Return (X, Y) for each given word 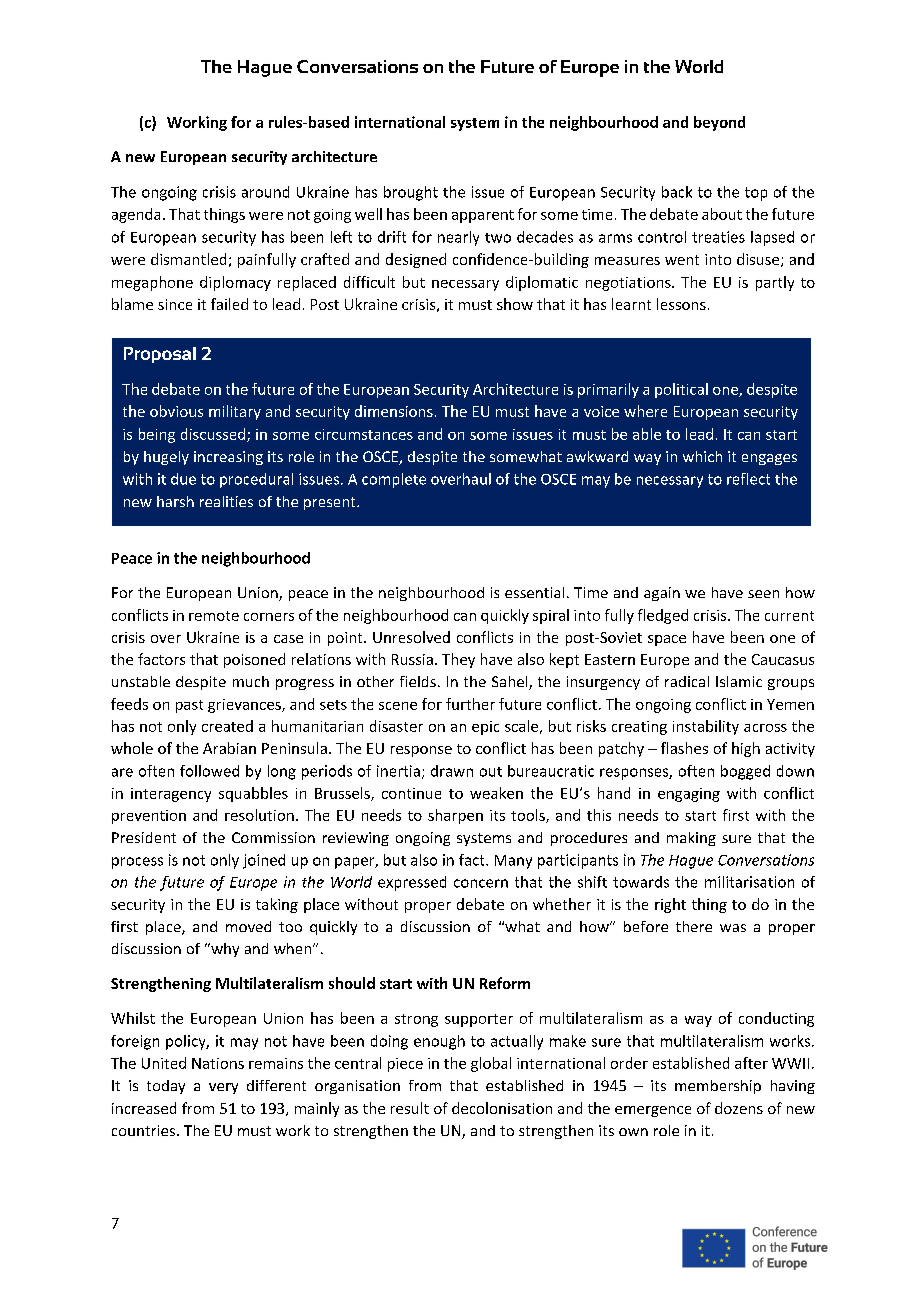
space (667, 640)
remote (214, 616)
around (265, 192)
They (458, 660)
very (223, 1088)
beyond (719, 123)
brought (411, 193)
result (410, 1108)
